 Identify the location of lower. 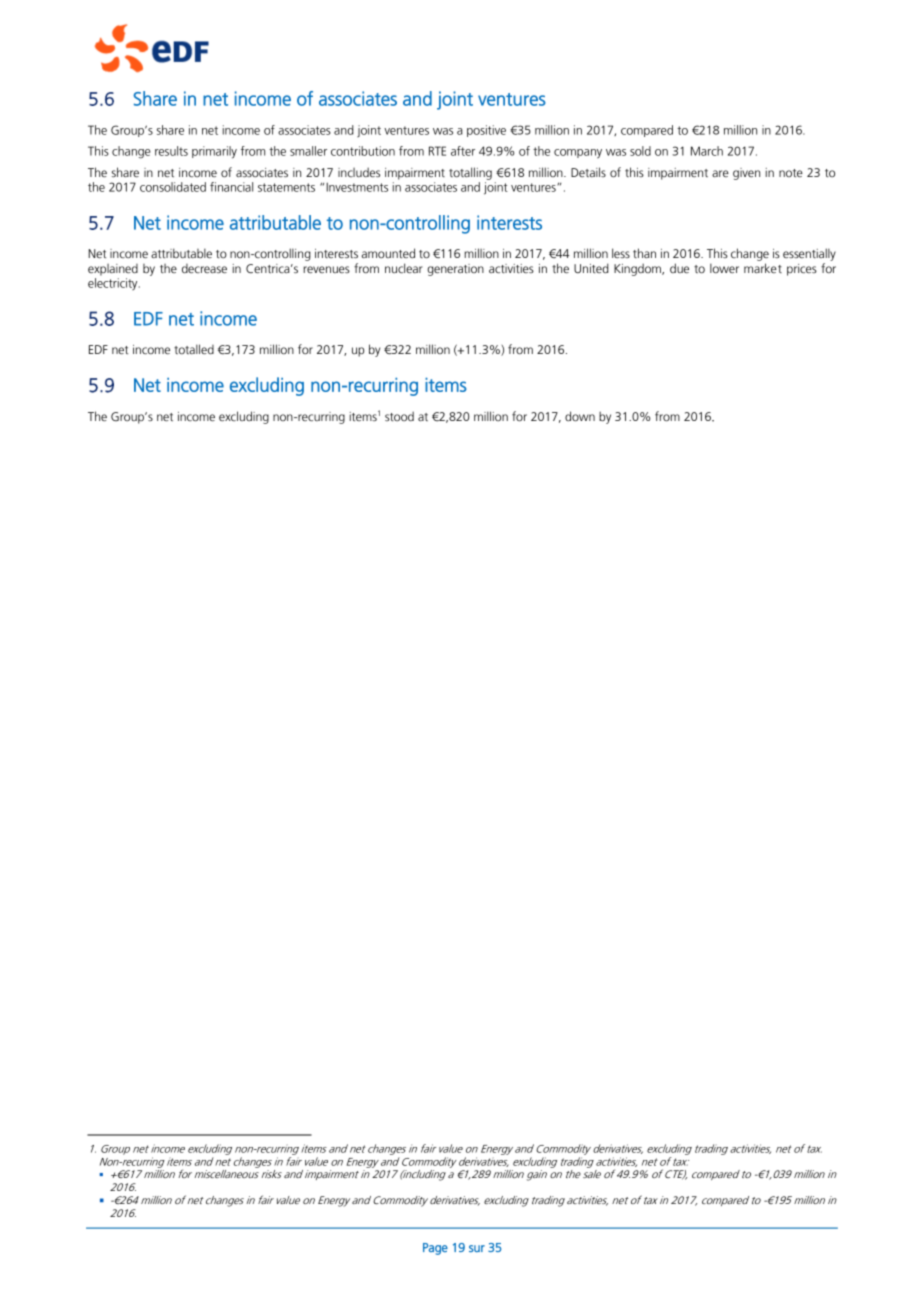
(724, 268).
